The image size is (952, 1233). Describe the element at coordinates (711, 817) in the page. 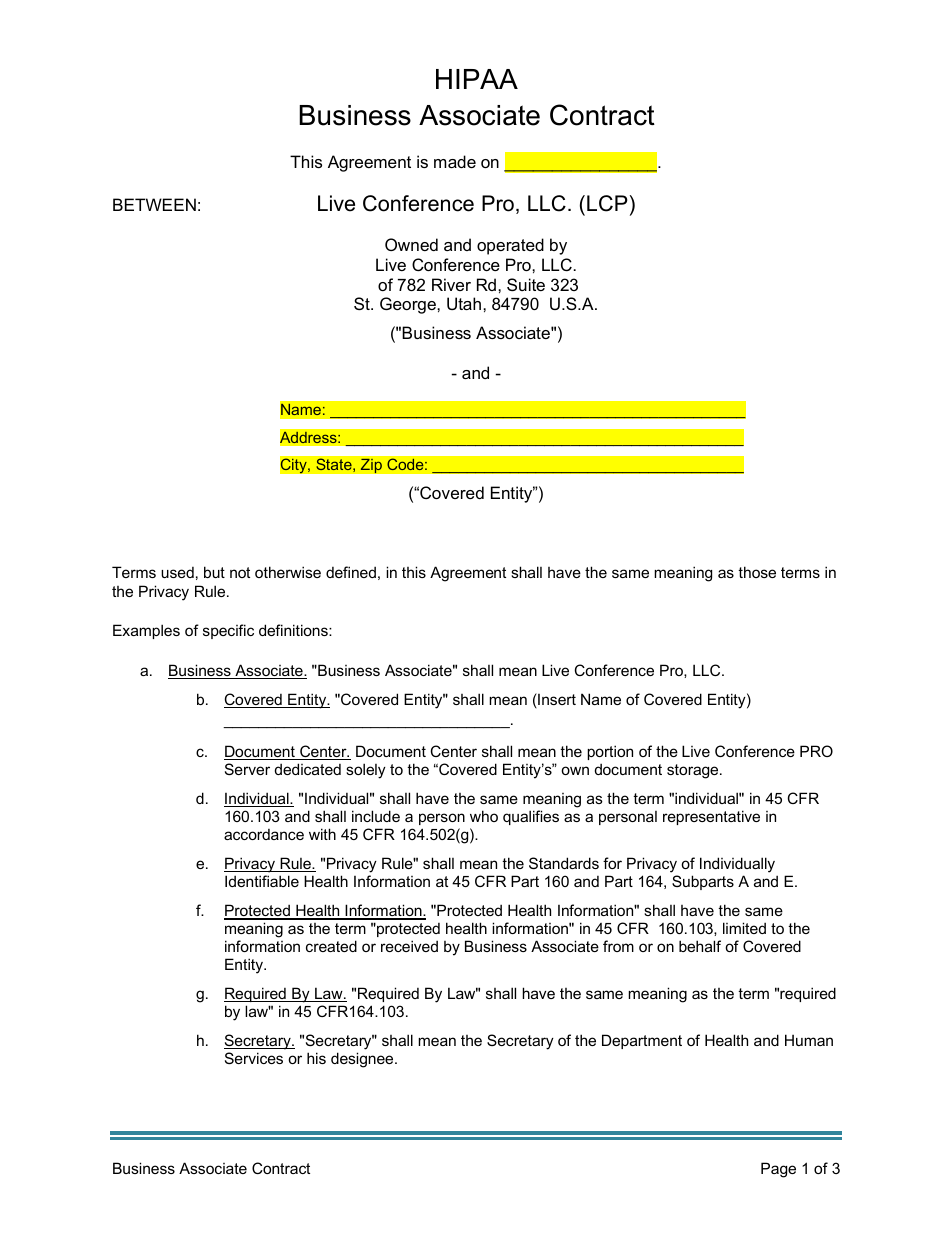

I see `representative` at that location.
